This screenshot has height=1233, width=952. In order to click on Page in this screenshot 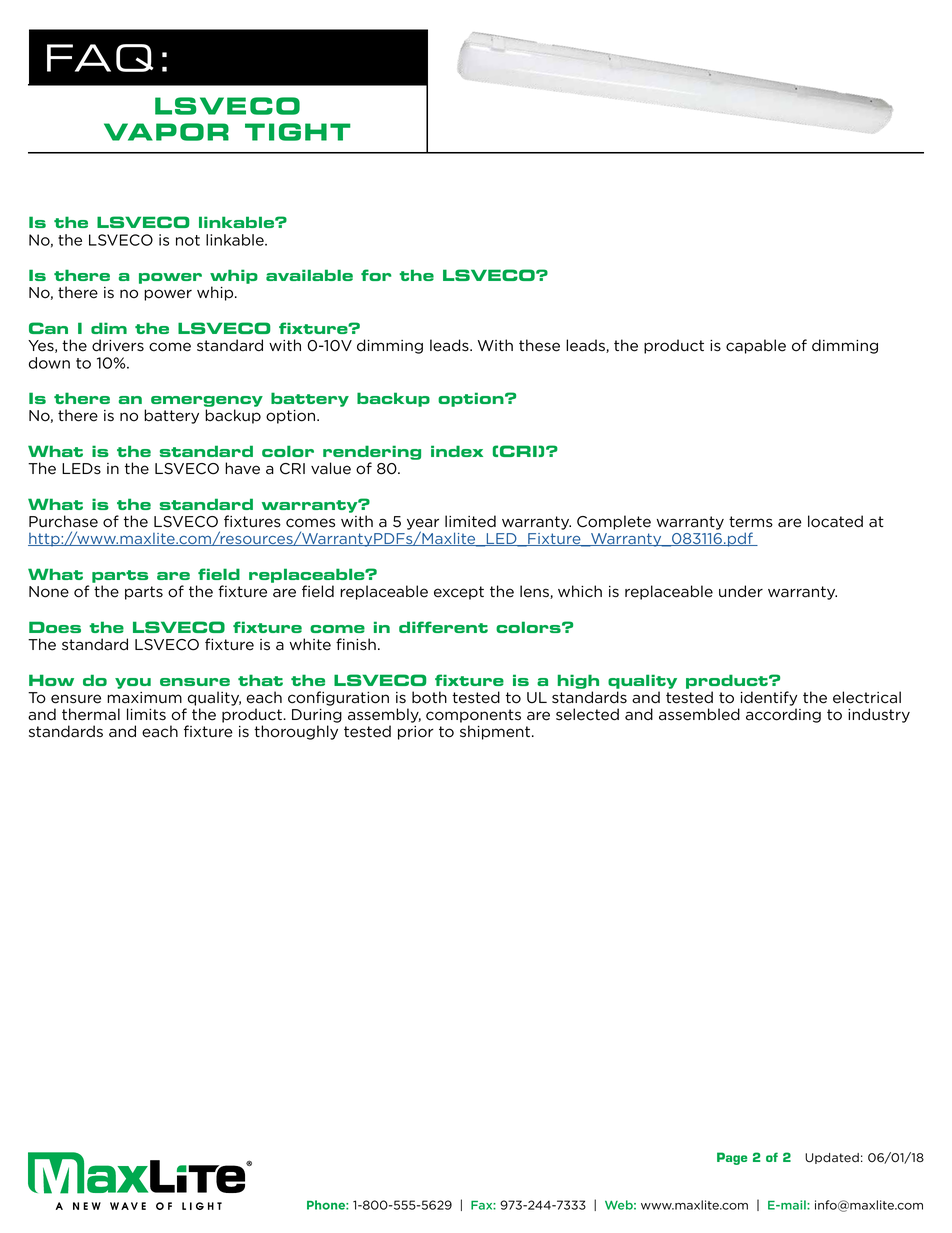, I will do `click(732, 1158)`.
